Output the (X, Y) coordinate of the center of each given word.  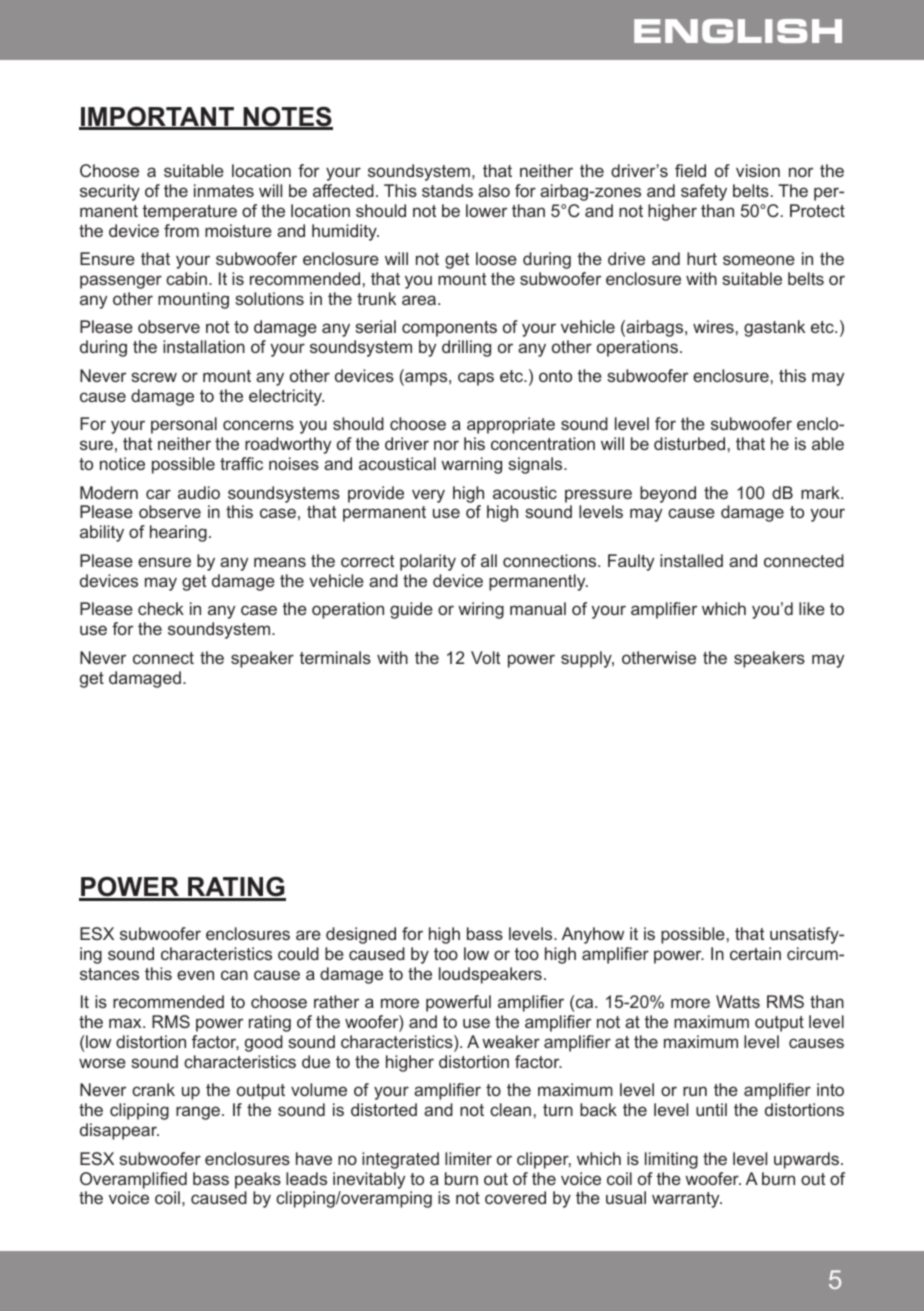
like (812, 608)
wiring (481, 610)
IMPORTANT (157, 118)
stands (447, 190)
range (198, 1113)
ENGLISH (738, 31)
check (161, 608)
